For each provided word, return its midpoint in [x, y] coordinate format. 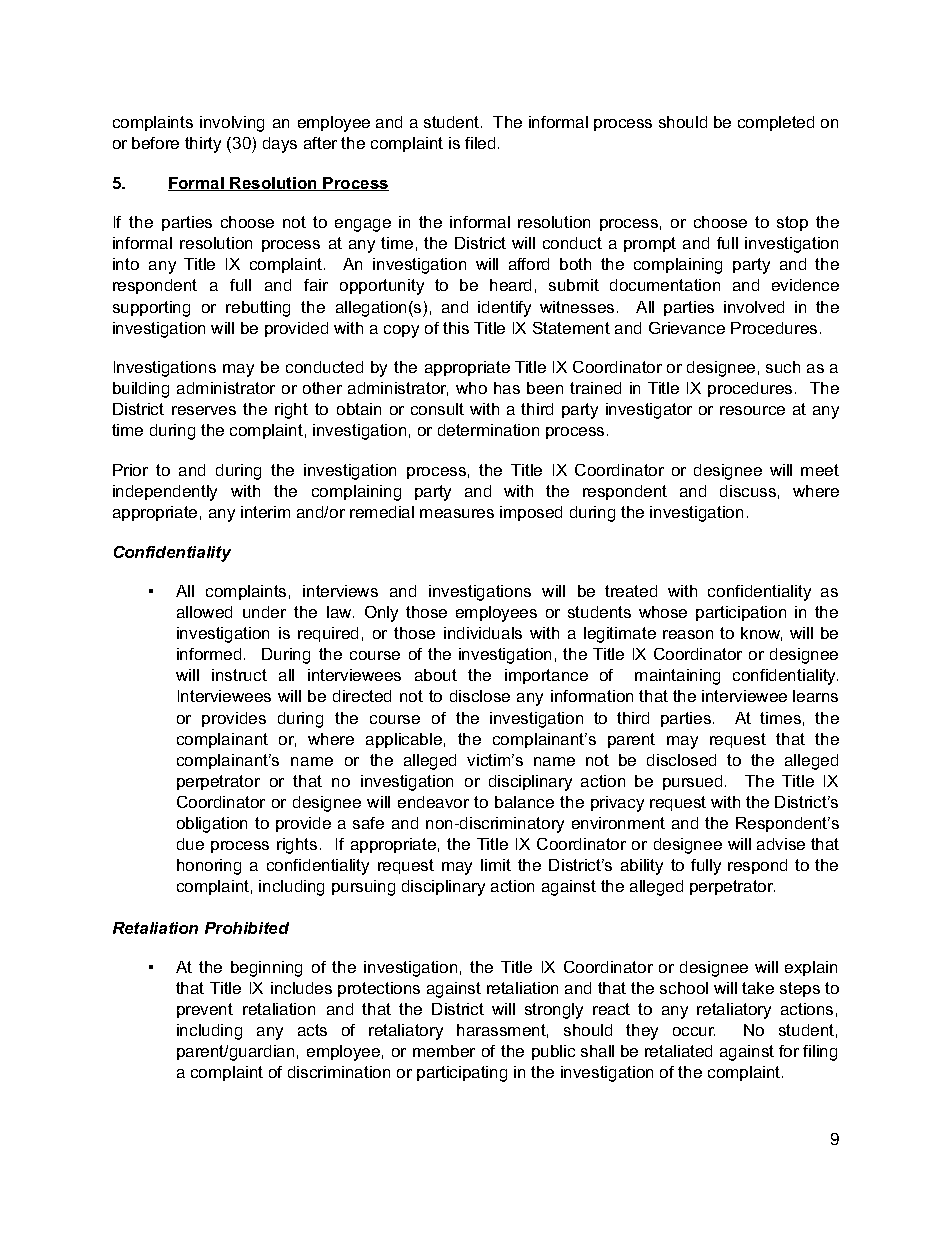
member [444, 1051]
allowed [204, 612]
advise [781, 844]
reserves [204, 410]
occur [694, 1031]
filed [480, 143]
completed [776, 123]
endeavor [433, 802]
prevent [205, 1010]
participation [741, 613]
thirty [203, 145]
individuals [483, 633]
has [507, 388]
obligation [212, 825]
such [783, 367]
